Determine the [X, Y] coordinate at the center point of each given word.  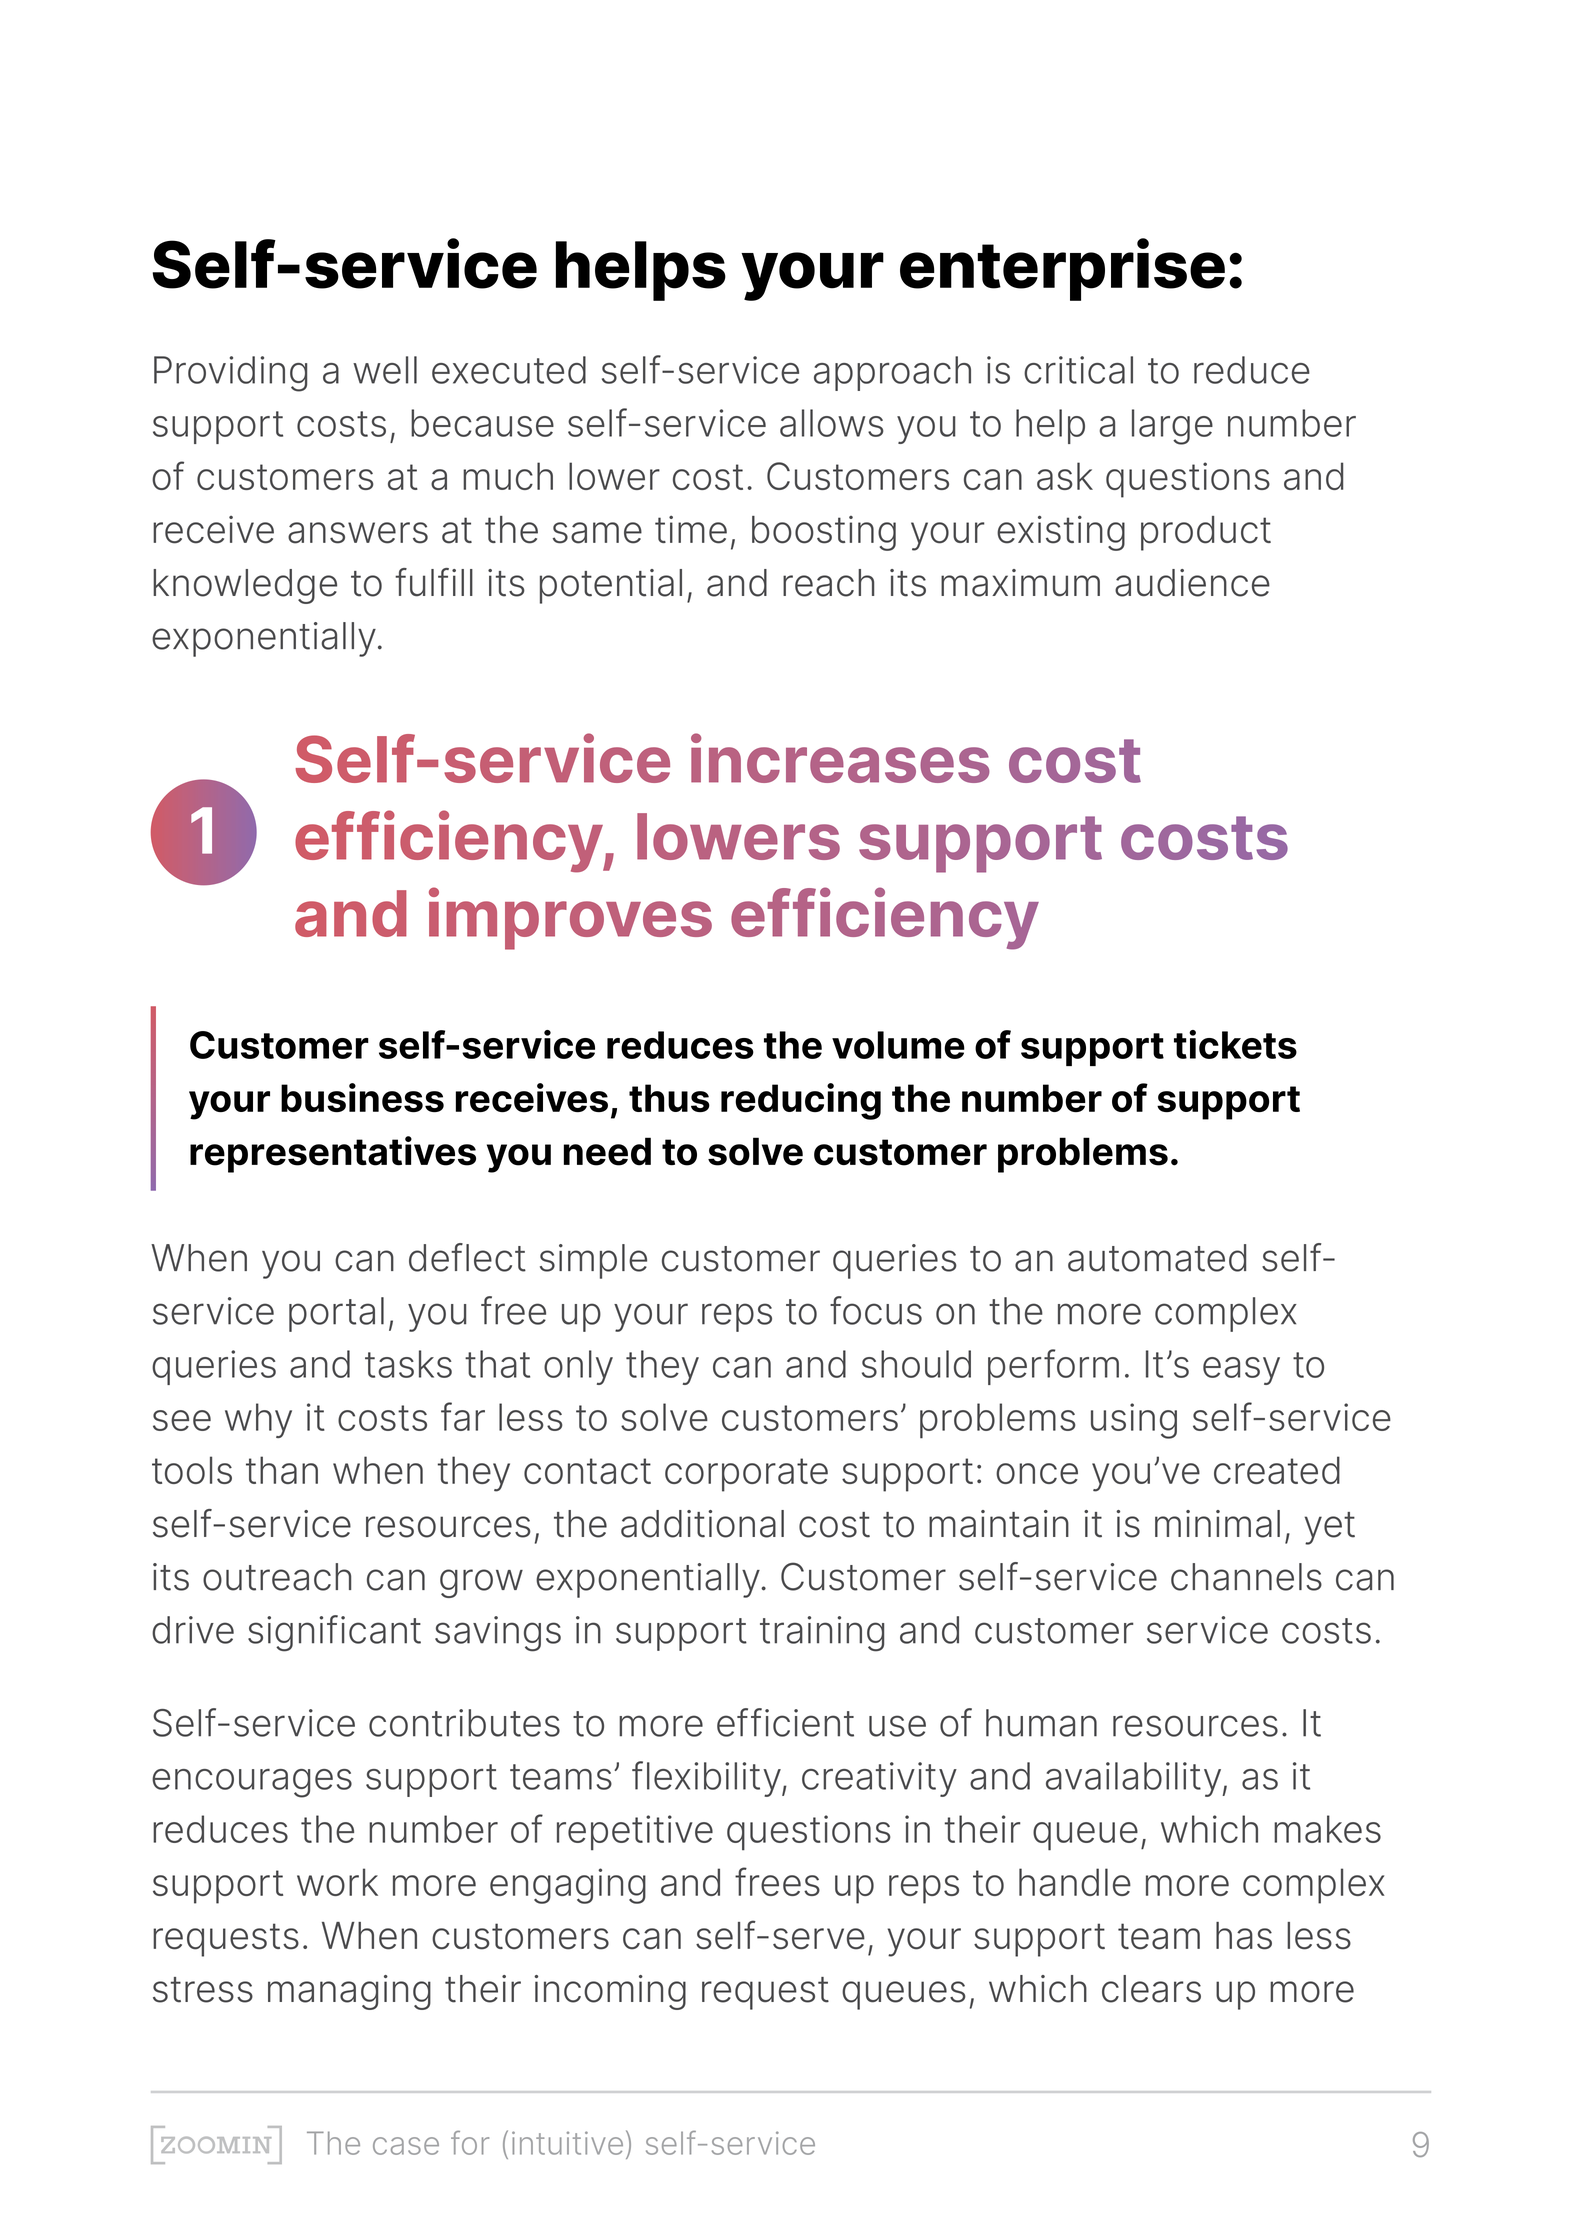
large [1172, 427]
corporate [746, 1475]
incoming [610, 1992]
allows [832, 423]
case [406, 2146]
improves [570, 918]
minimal [1217, 1524]
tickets [1235, 1044]
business [362, 1097]
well [385, 370]
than [282, 1470]
